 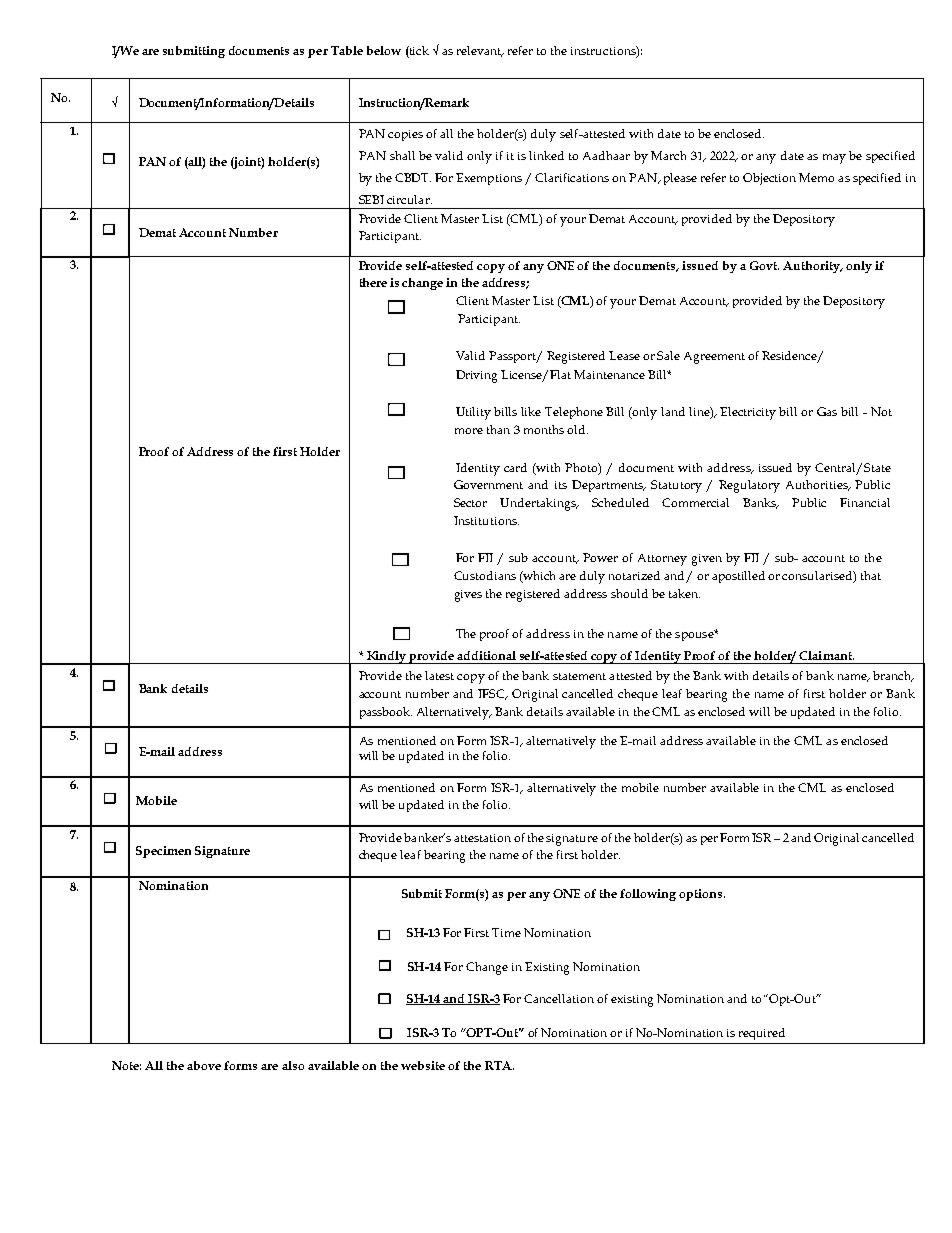 I want to click on joint, so click(x=248, y=163).
